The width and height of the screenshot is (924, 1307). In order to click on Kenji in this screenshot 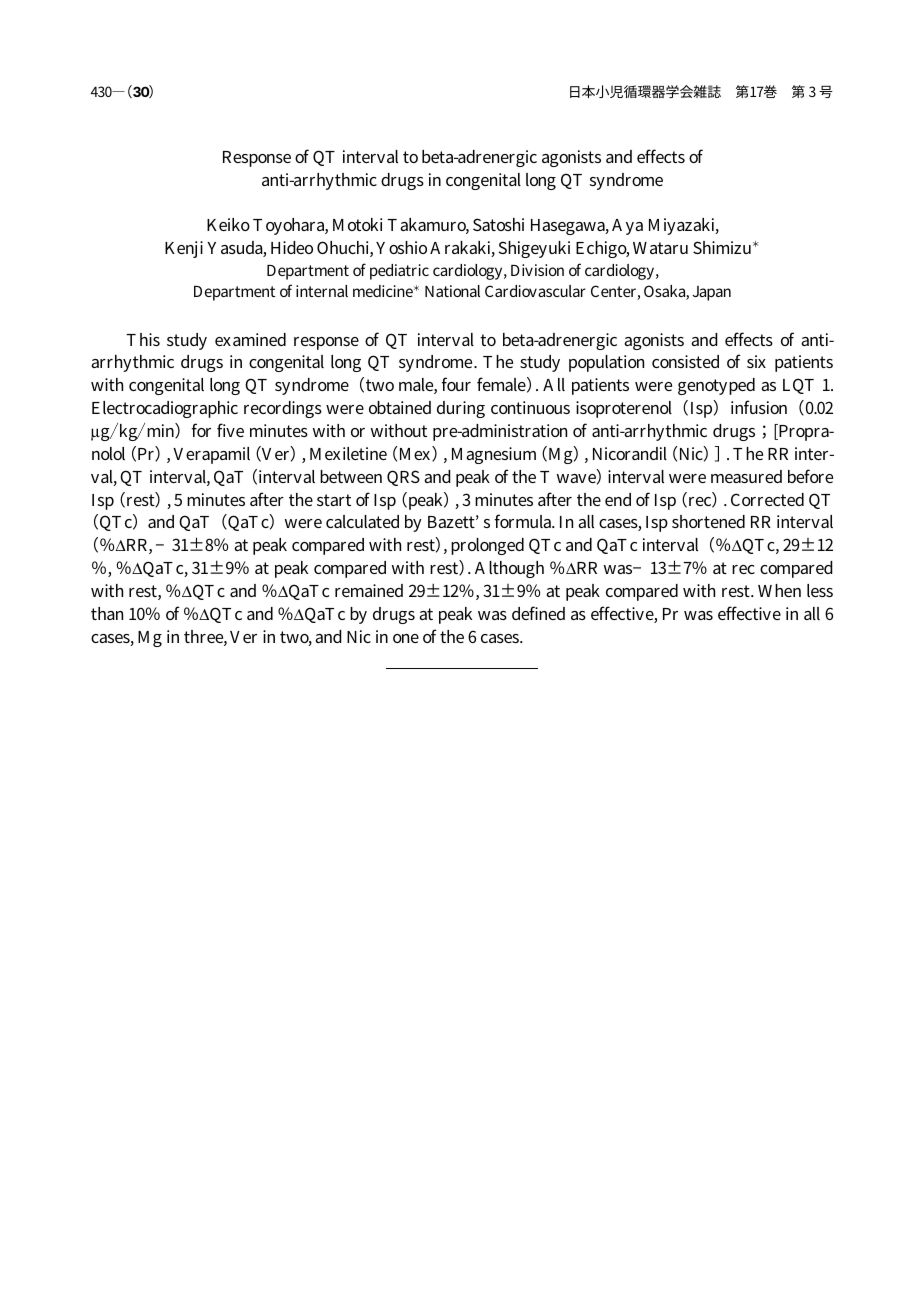, I will do `click(184, 249)`.
